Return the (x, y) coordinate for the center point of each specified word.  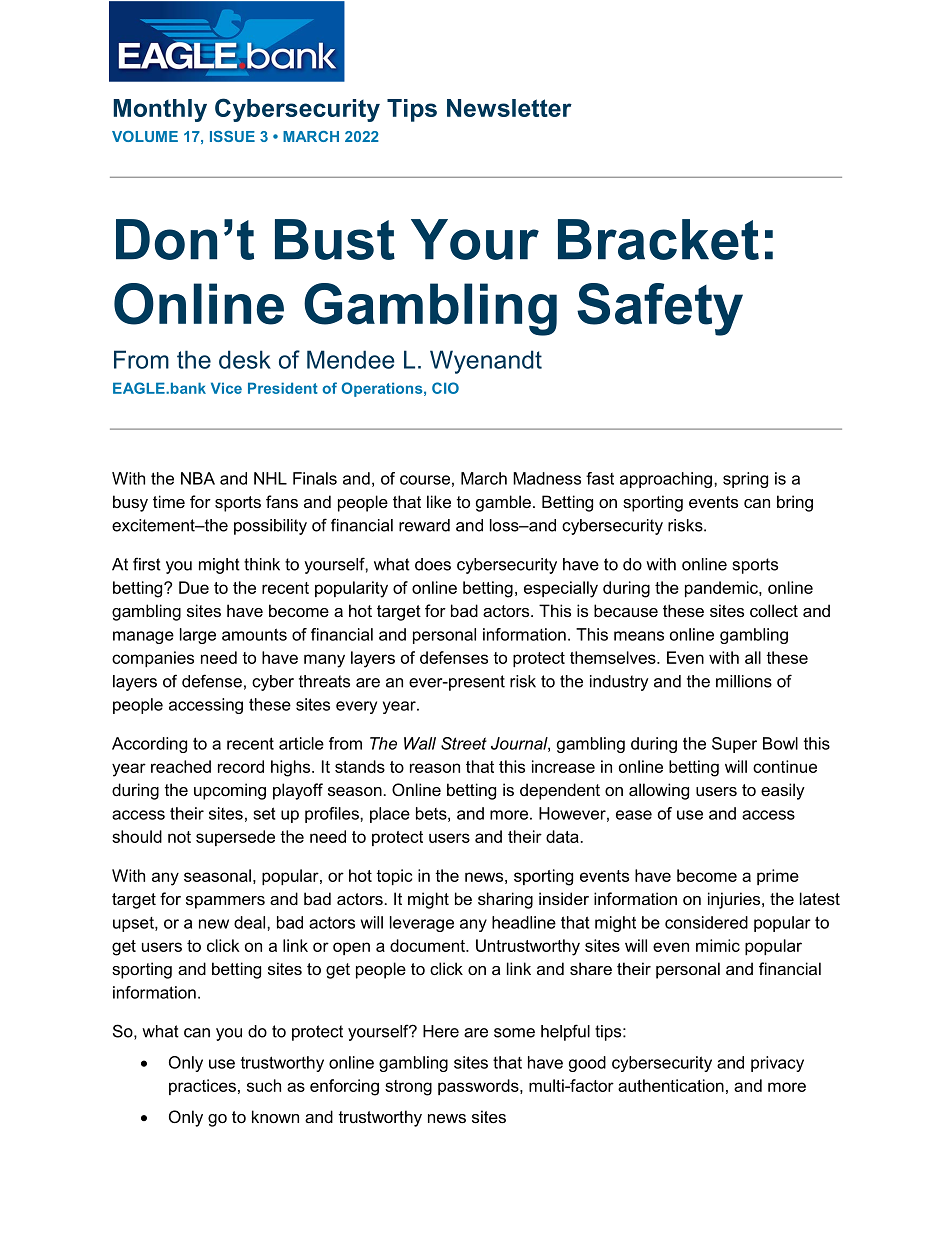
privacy (777, 1064)
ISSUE (232, 136)
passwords (479, 1087)
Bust (335, 239)
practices (202, 1087)
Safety (660, 309)
